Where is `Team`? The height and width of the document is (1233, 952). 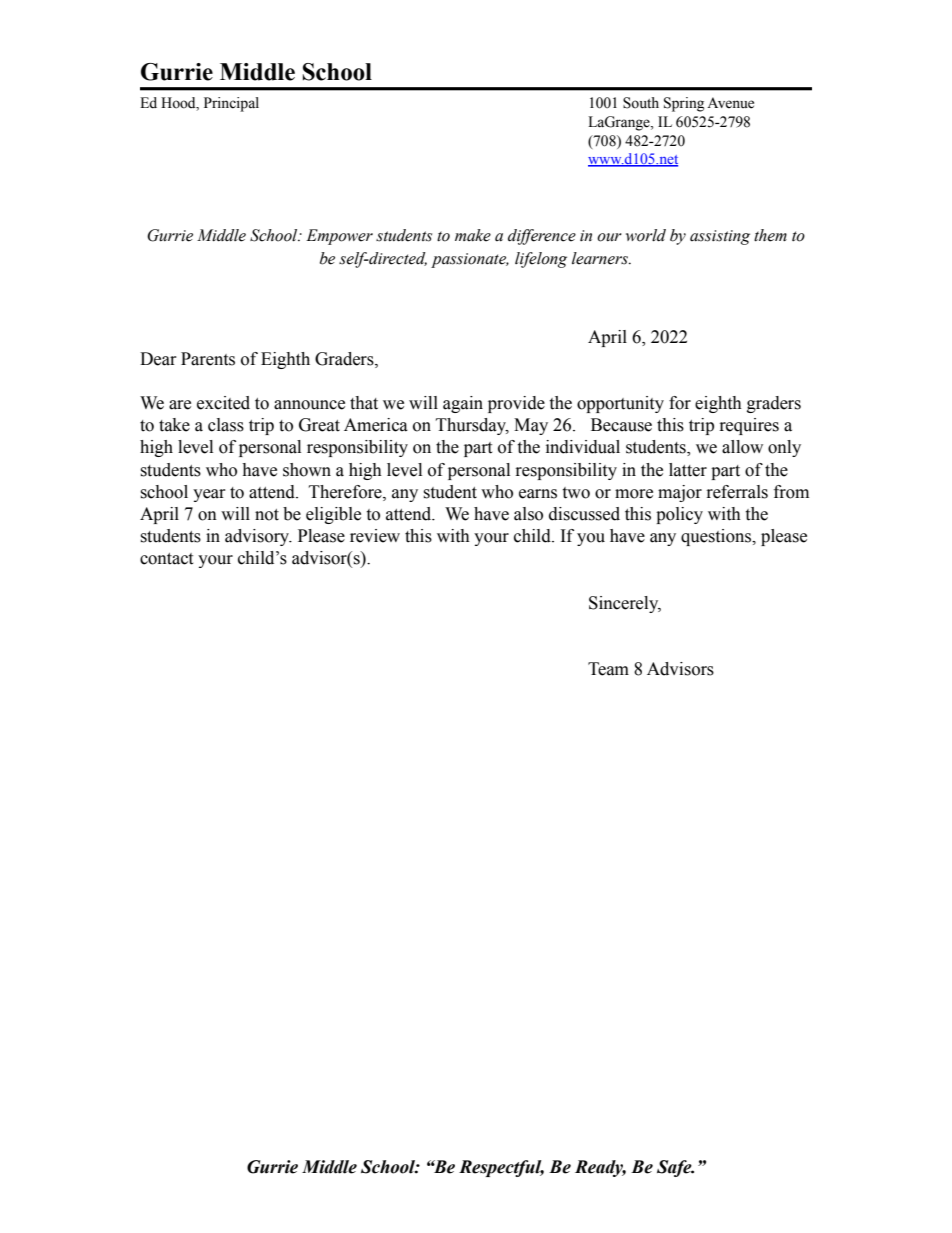 Team is located at coordinates (608, 669).
